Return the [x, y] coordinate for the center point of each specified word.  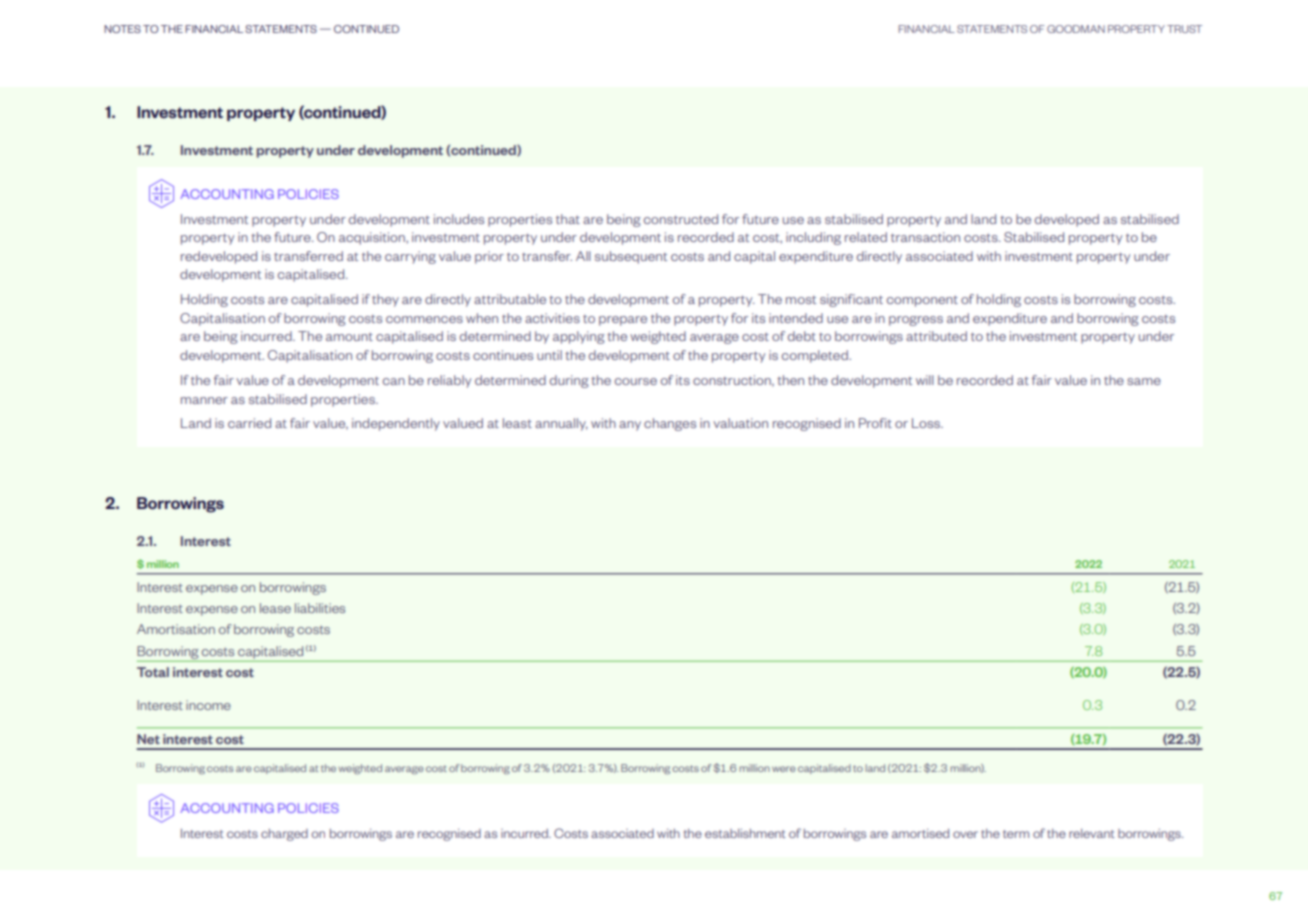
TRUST [1184, 29]
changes [670, 424]
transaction [925, 237]
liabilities [320, 608]
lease [275, 608]
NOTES [122, 29]
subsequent [631, 257]
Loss [927, 423]
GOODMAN [1076, 29]
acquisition [373, 238]
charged [284, 835]
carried [249, 423]
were [783, 769]
